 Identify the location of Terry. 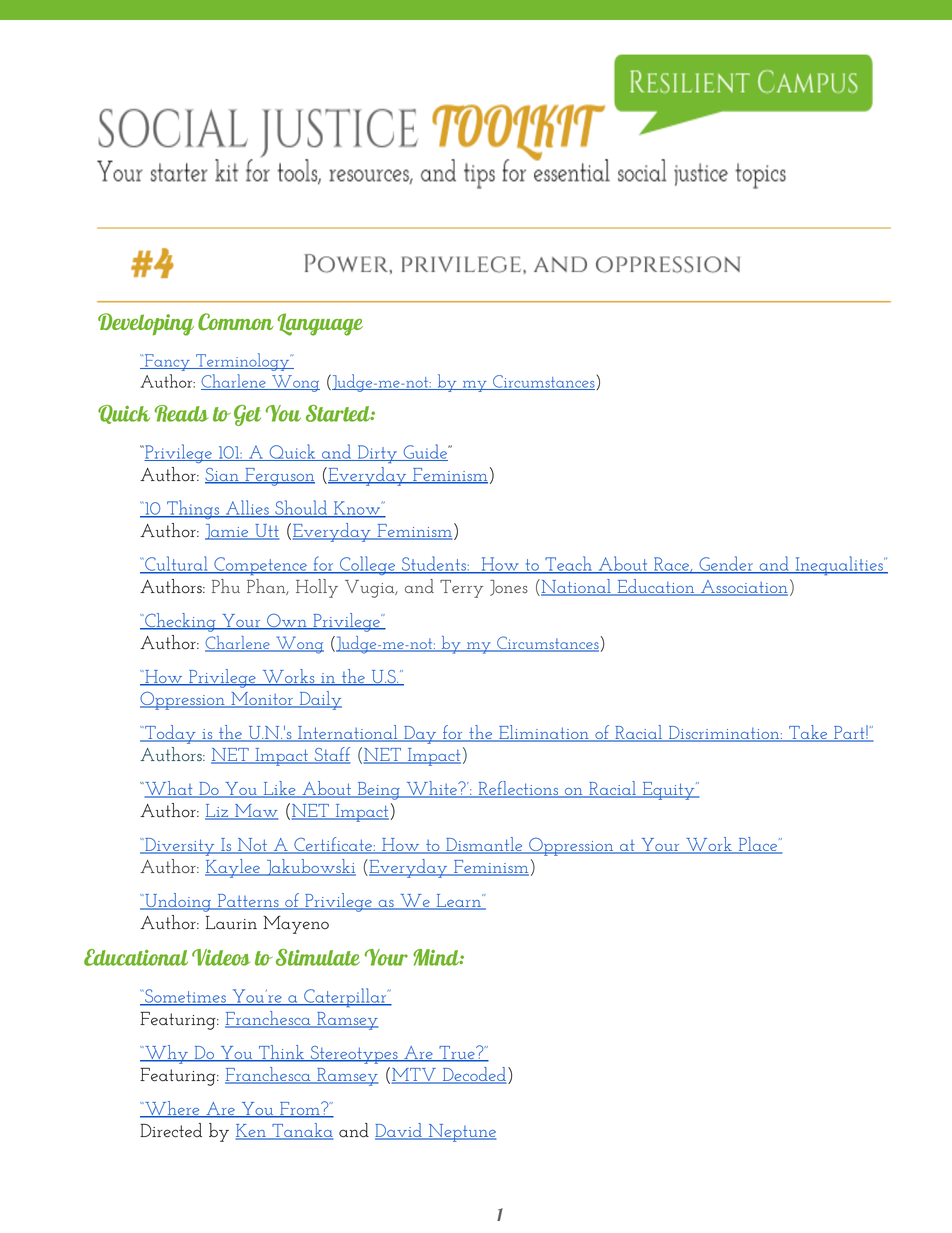
(461, 589).
